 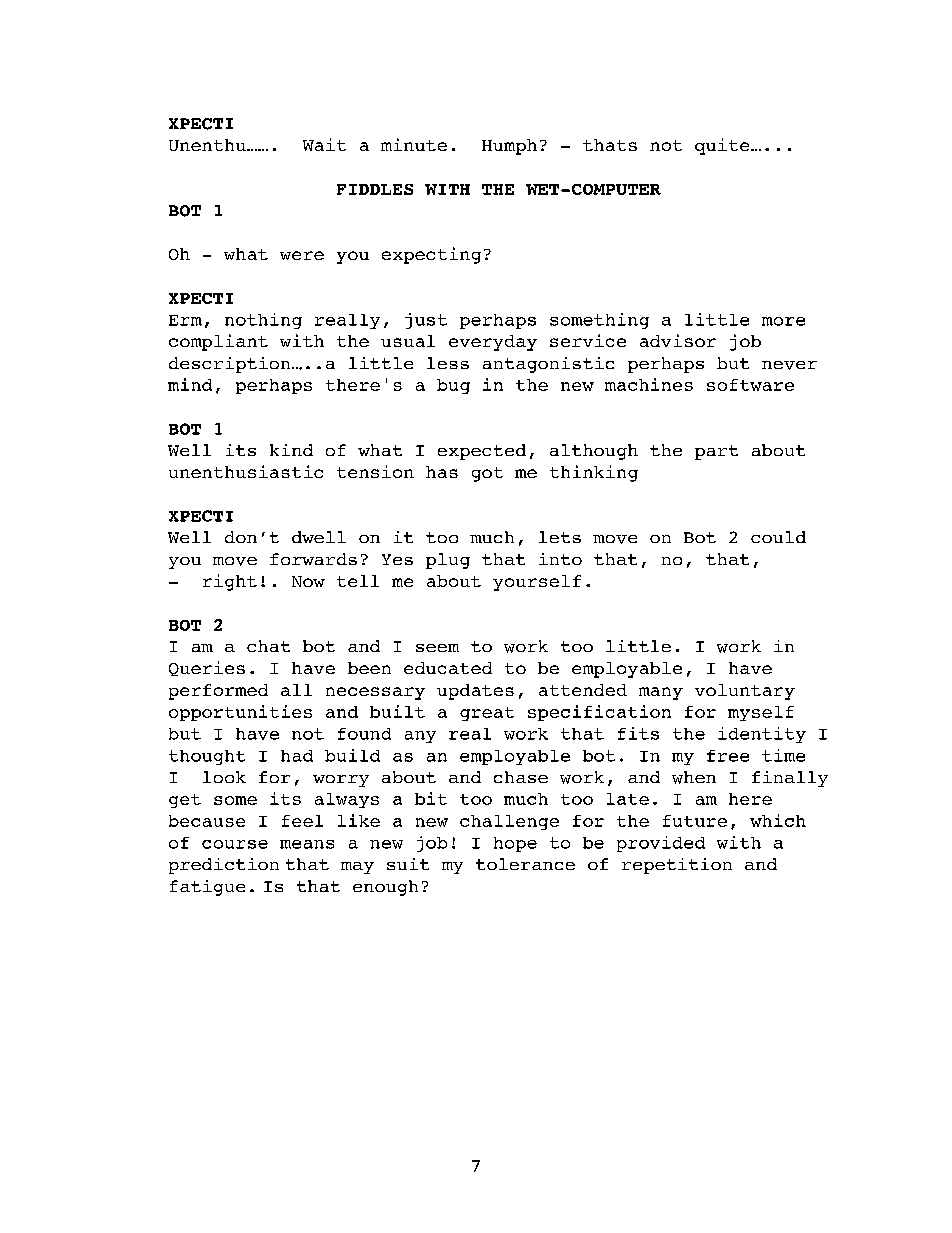 What do you see at coordinates (509, 147) in the screenshot?
I see `Humph` at bounding box center [509, 147].
